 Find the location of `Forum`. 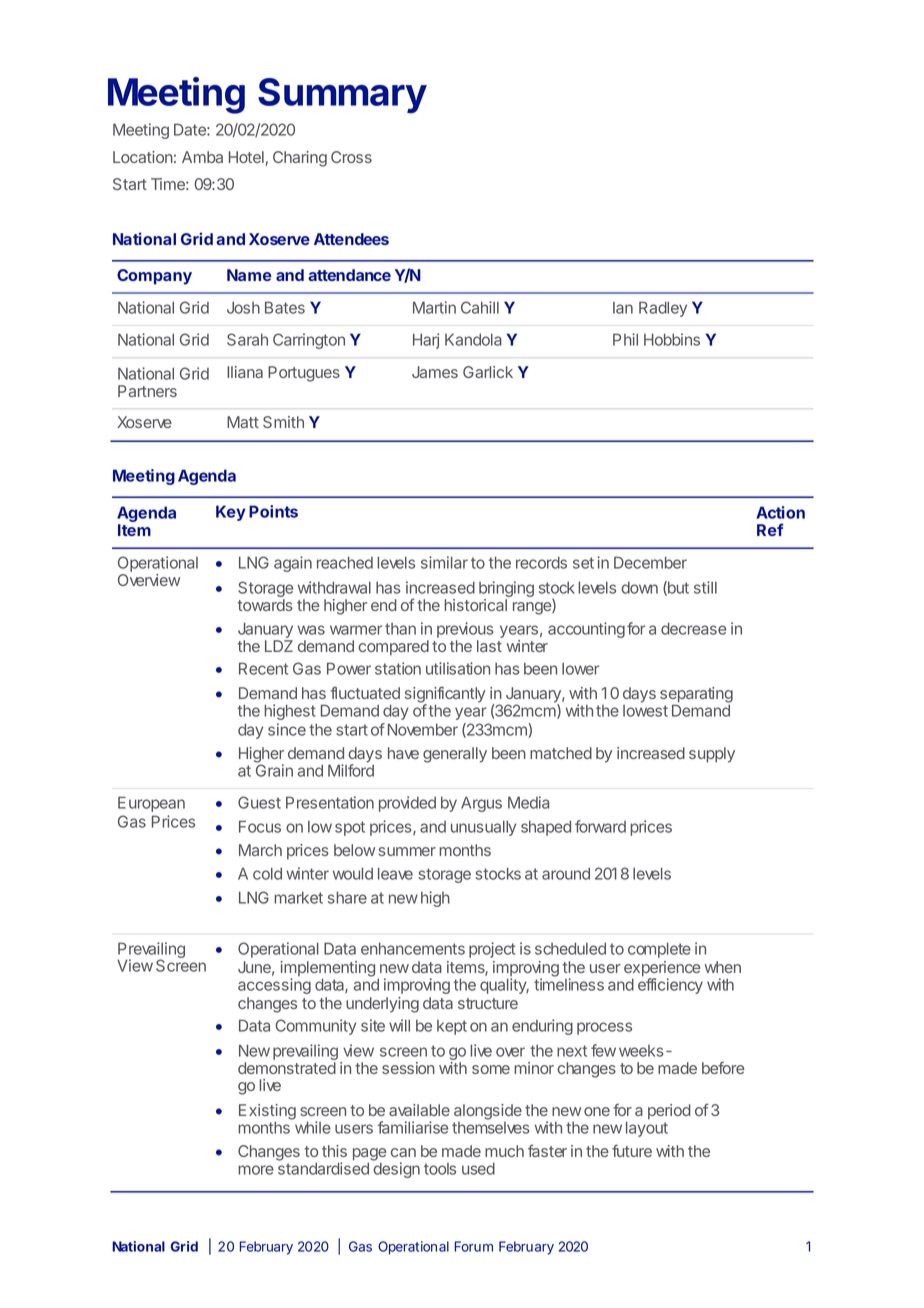

Forum is located at coordinates (474, 1246).
